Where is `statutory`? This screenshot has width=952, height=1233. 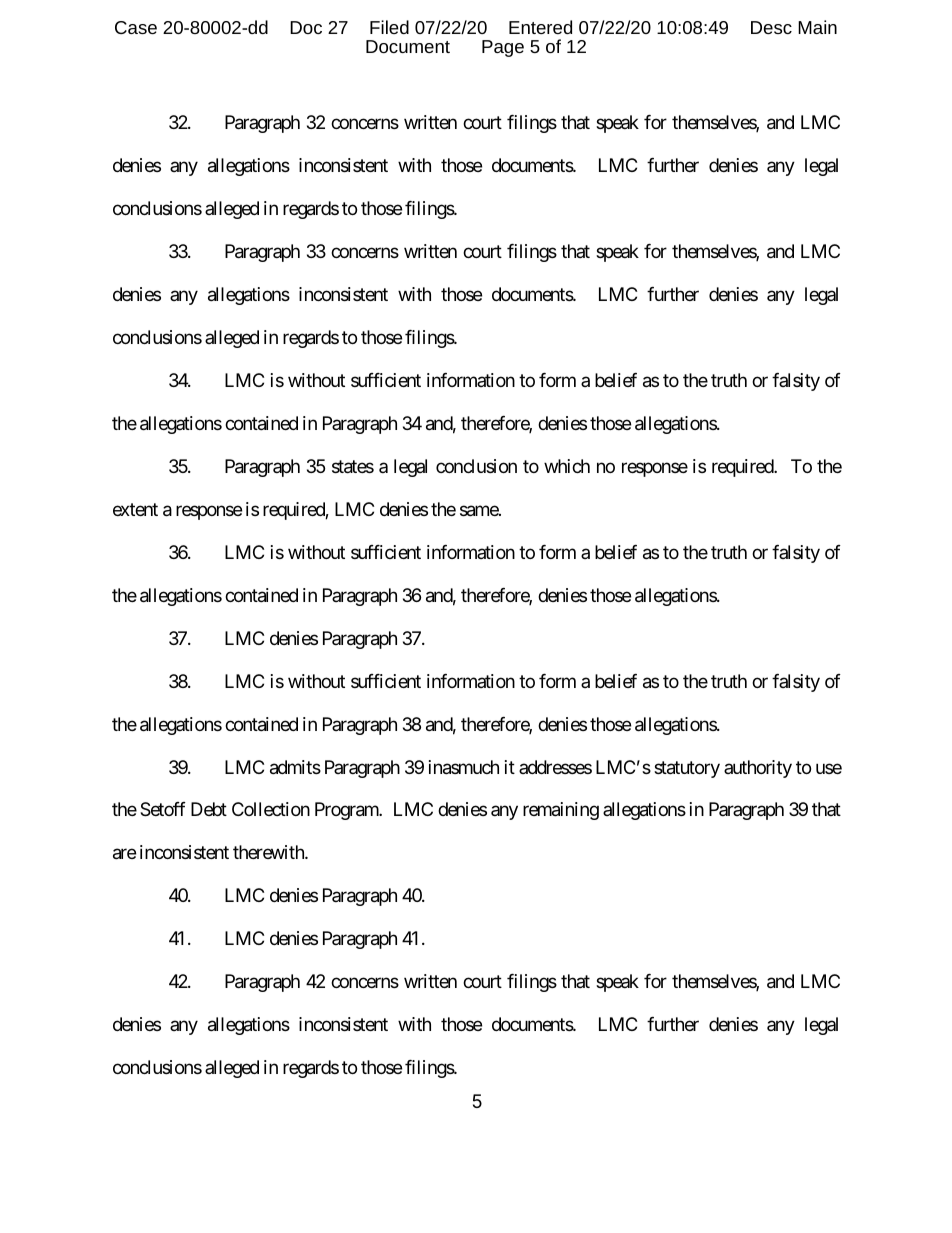 statutory is located at coordinates (687, 769).
